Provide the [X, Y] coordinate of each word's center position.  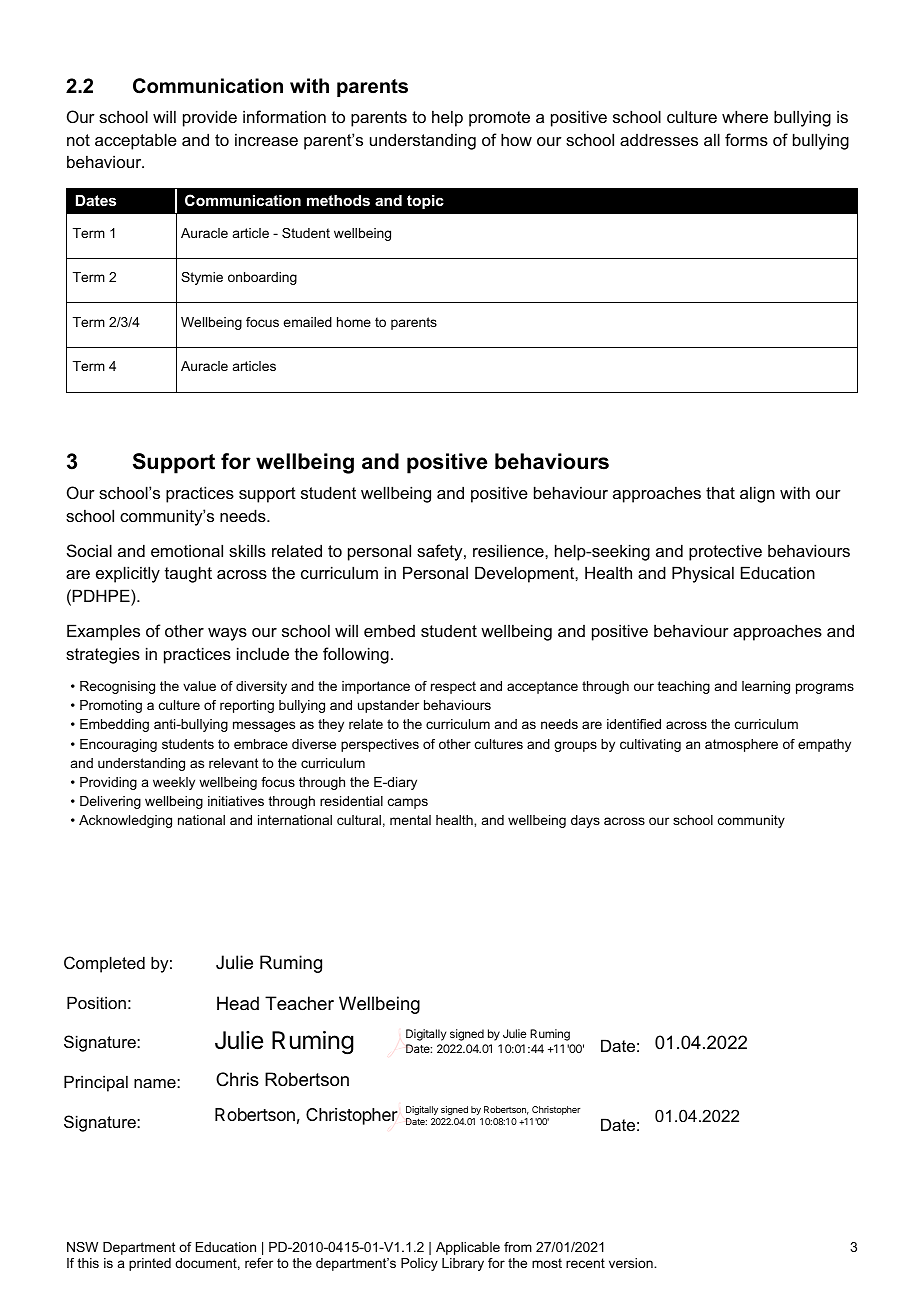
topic [425, 202]
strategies [103, 655]
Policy [419, 1264]
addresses [659, 139]
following [356, 655]
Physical [703, 574]
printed [150, 1264]
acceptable [136, 141]
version [632, 1263]
